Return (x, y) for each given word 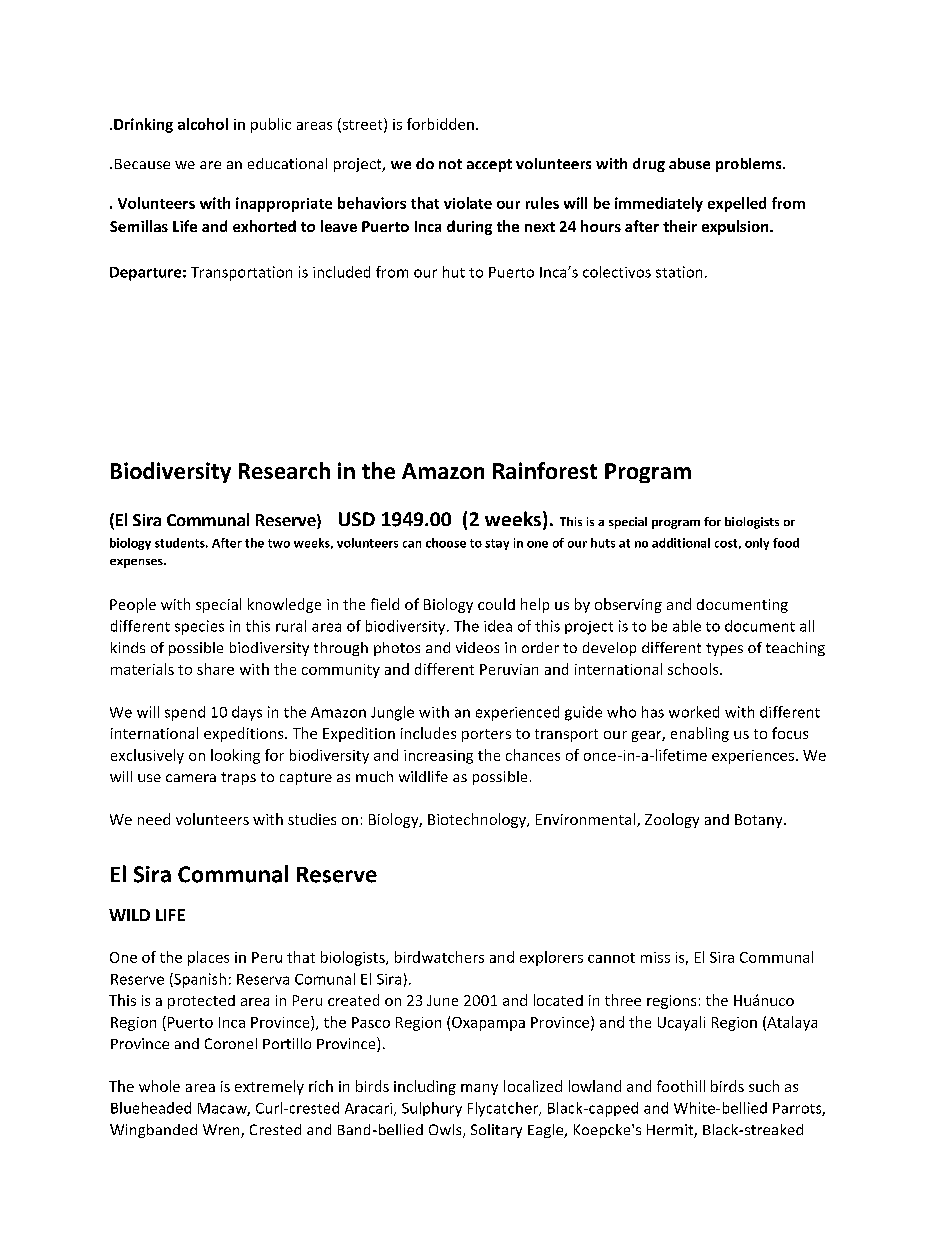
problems (750, 165)
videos (477, 647)
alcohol (203, 124)
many (479, 1089)
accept (489, 165)
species (199, 627)
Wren (222, 1131)
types (724, 649)
